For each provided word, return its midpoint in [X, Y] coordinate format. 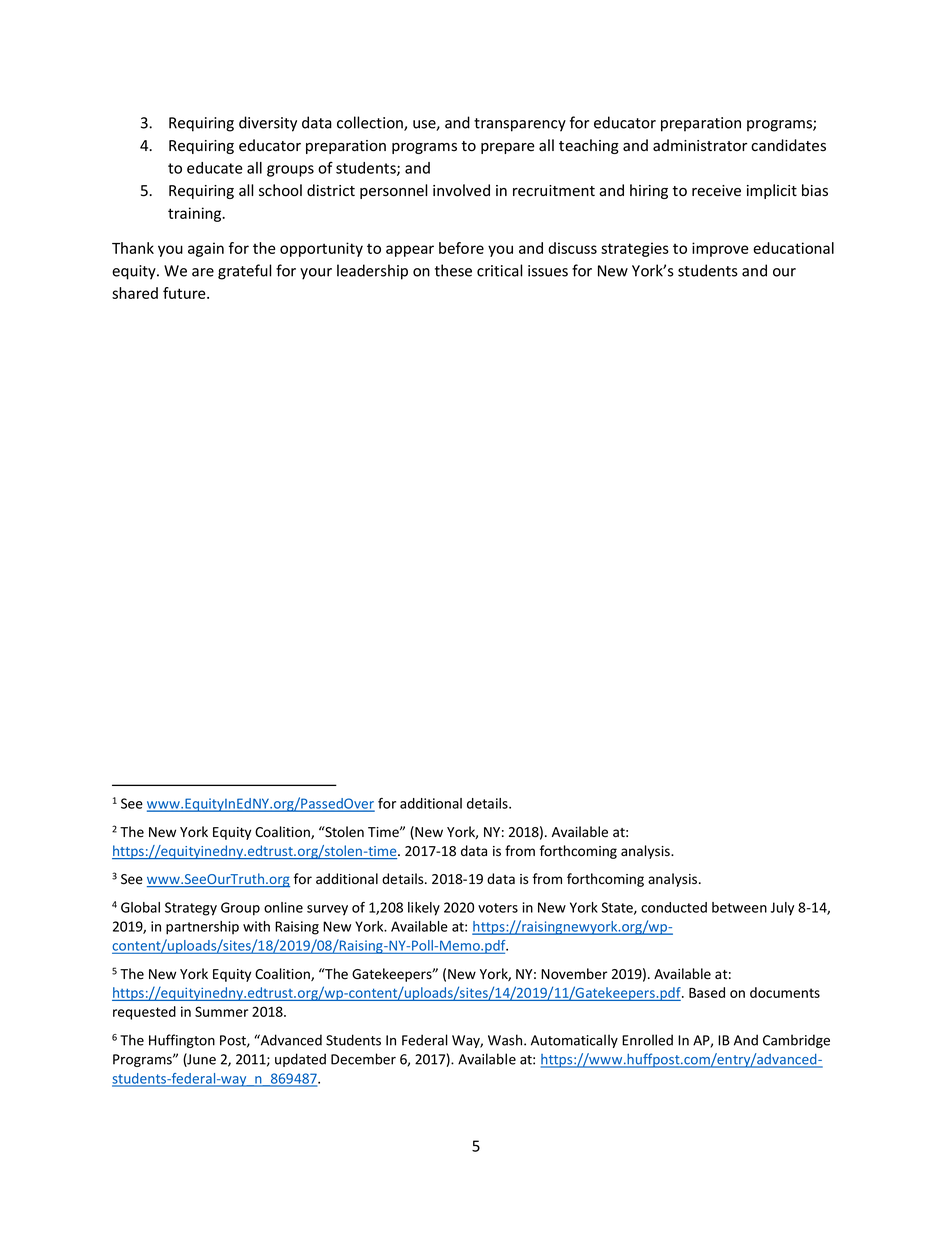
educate [215, 168]
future [185, 293]
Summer [221, 1011]
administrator [700, 145]
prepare [508, 148]
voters [498, 908]
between [739, 907]
